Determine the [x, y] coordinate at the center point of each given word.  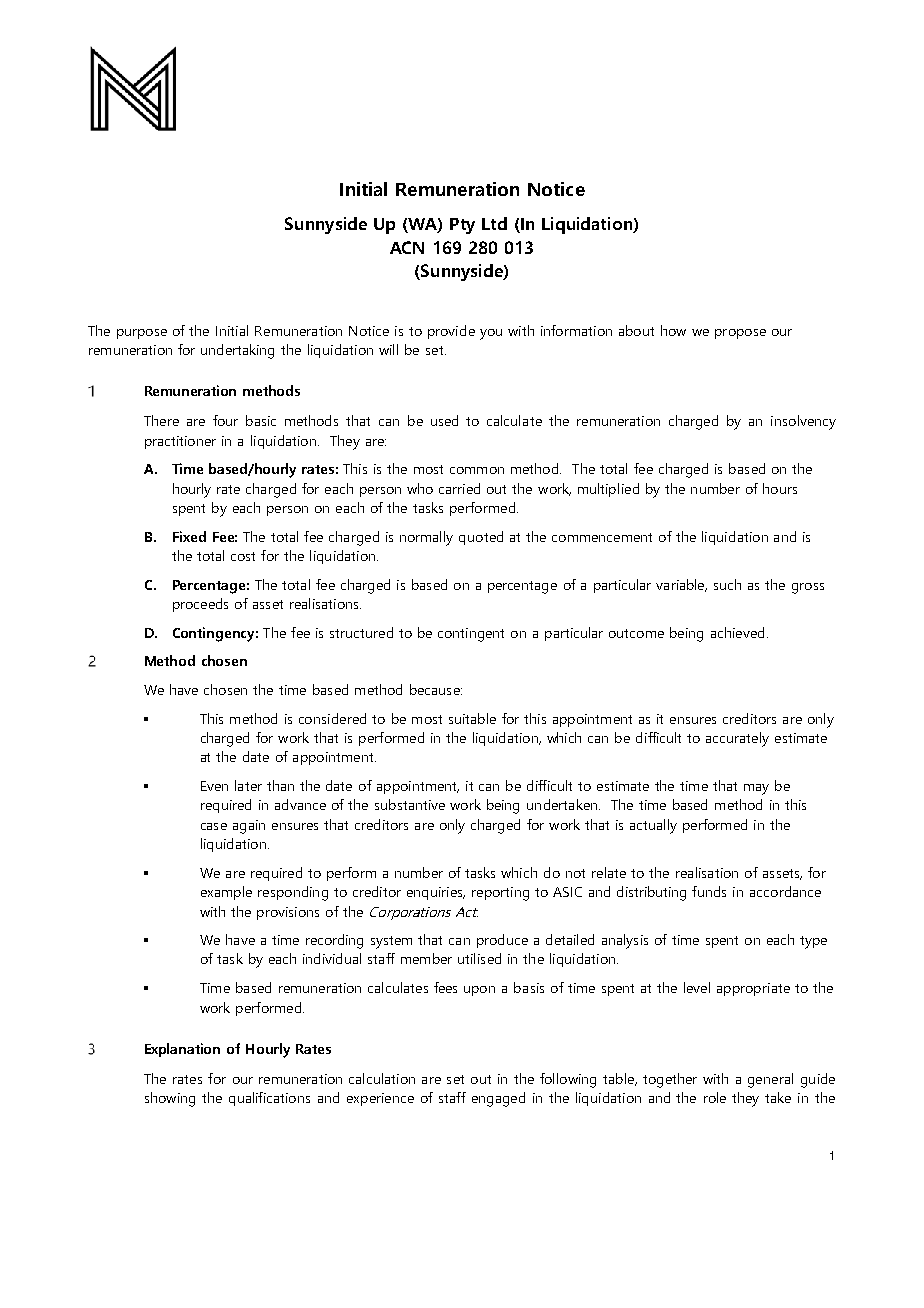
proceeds [200, 605]
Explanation [182, 1050]
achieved [737, 632]
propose [740, 334]
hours [780, 488]
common [477, 470]
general [770, 1080]
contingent [471, 635]
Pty [462, 226]
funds [709, 891]
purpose [142, 334]
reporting [500, 894]
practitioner [180, 442]
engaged [498, 1099]
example [226, 893]
